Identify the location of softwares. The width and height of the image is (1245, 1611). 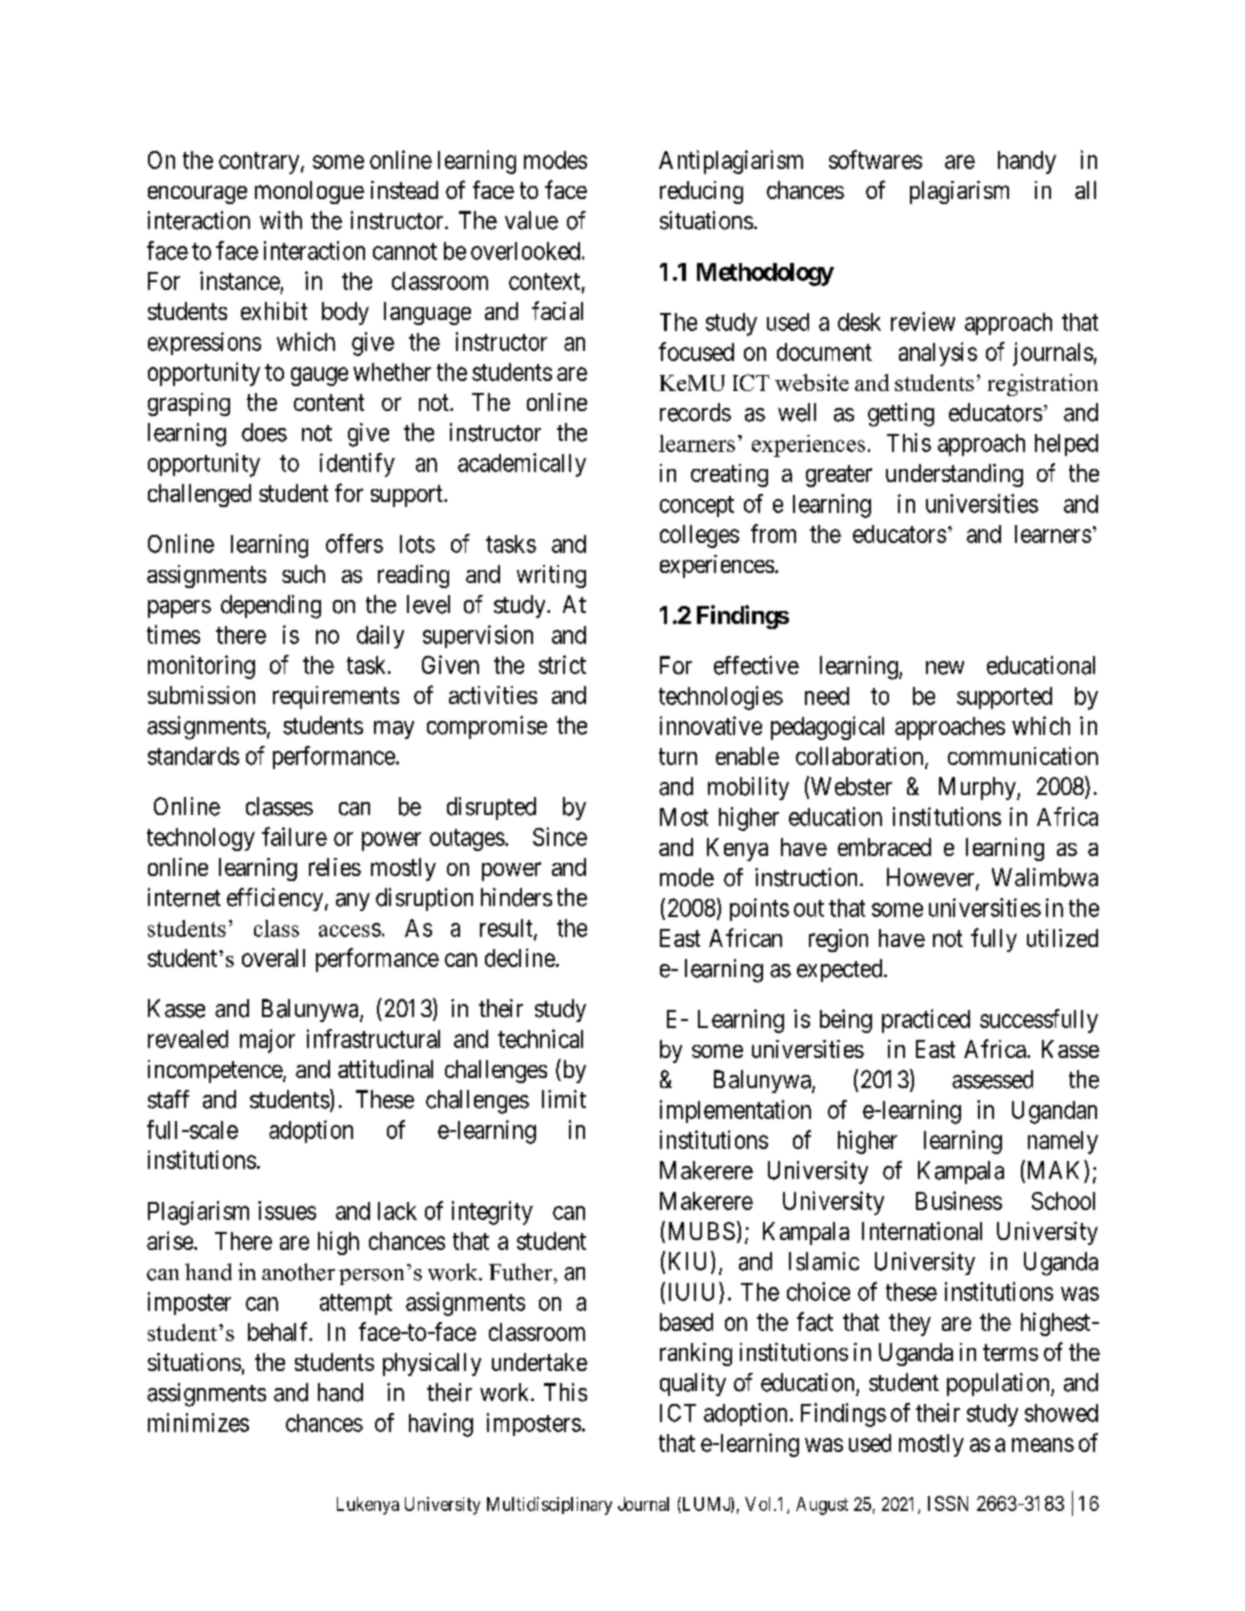
(875, 159).
